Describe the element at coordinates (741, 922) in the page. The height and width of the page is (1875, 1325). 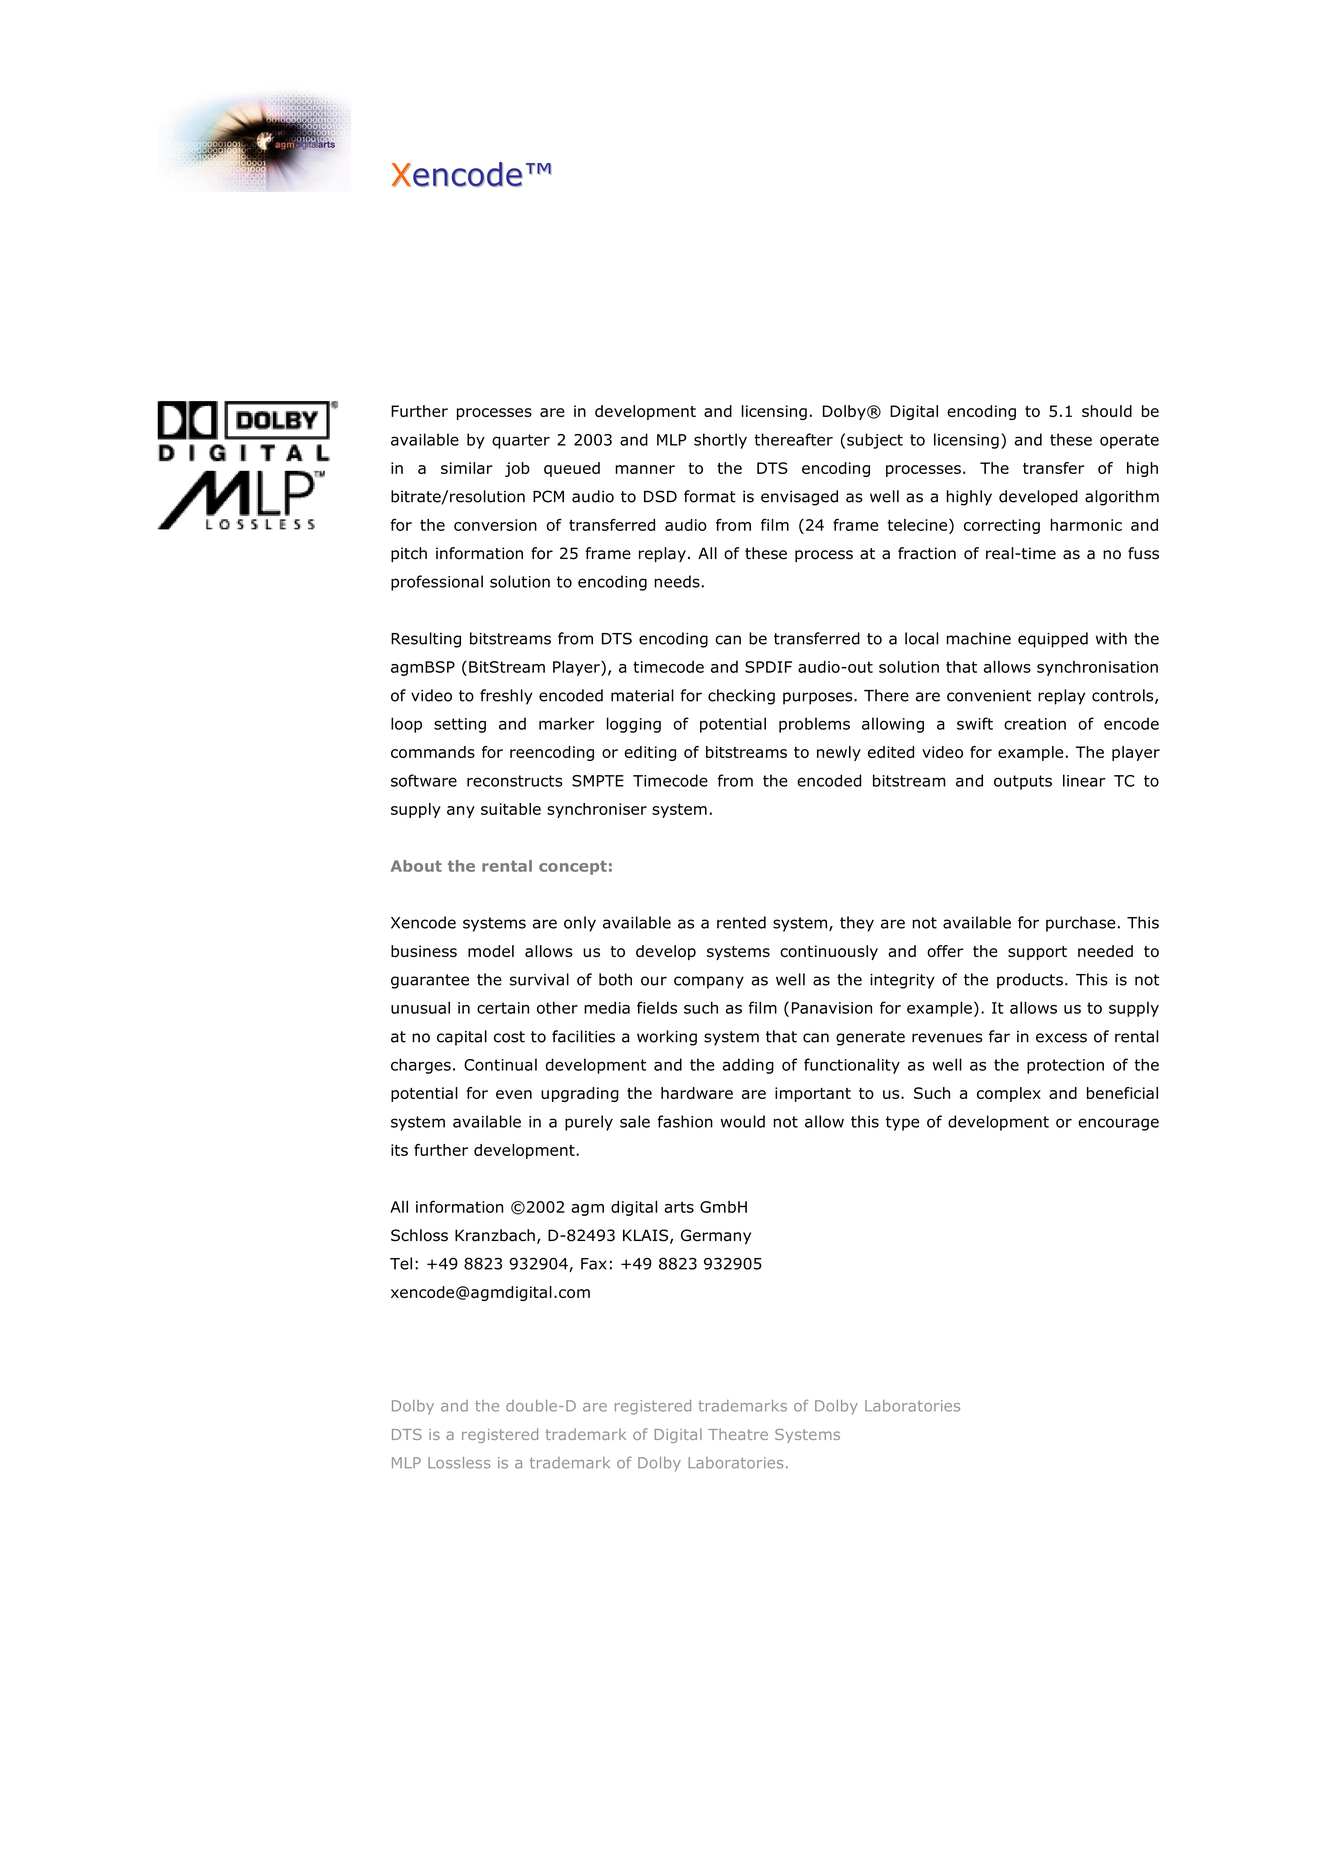
I see `rented` at that location.
